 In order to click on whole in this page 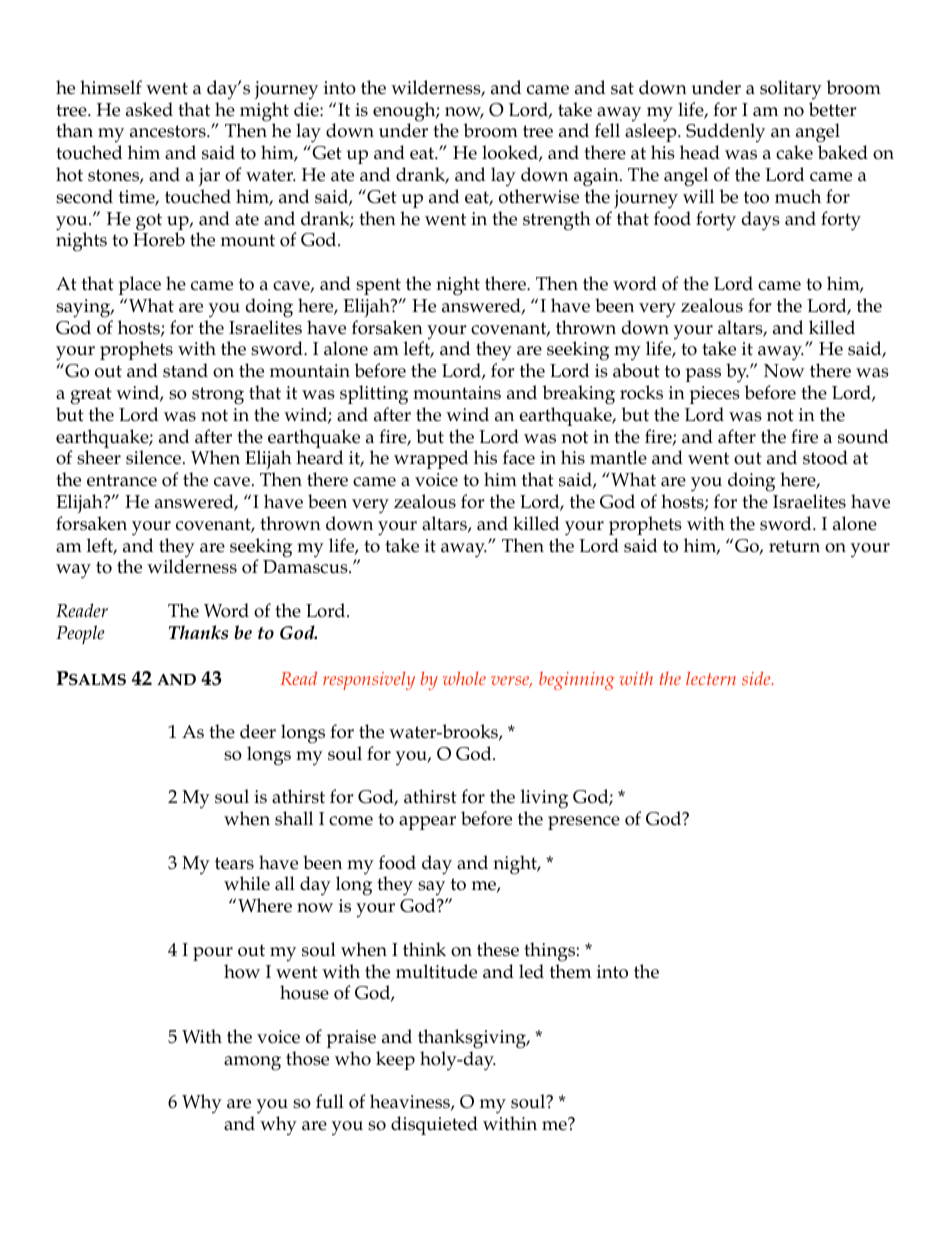, I will do `click(464, 678)`.
